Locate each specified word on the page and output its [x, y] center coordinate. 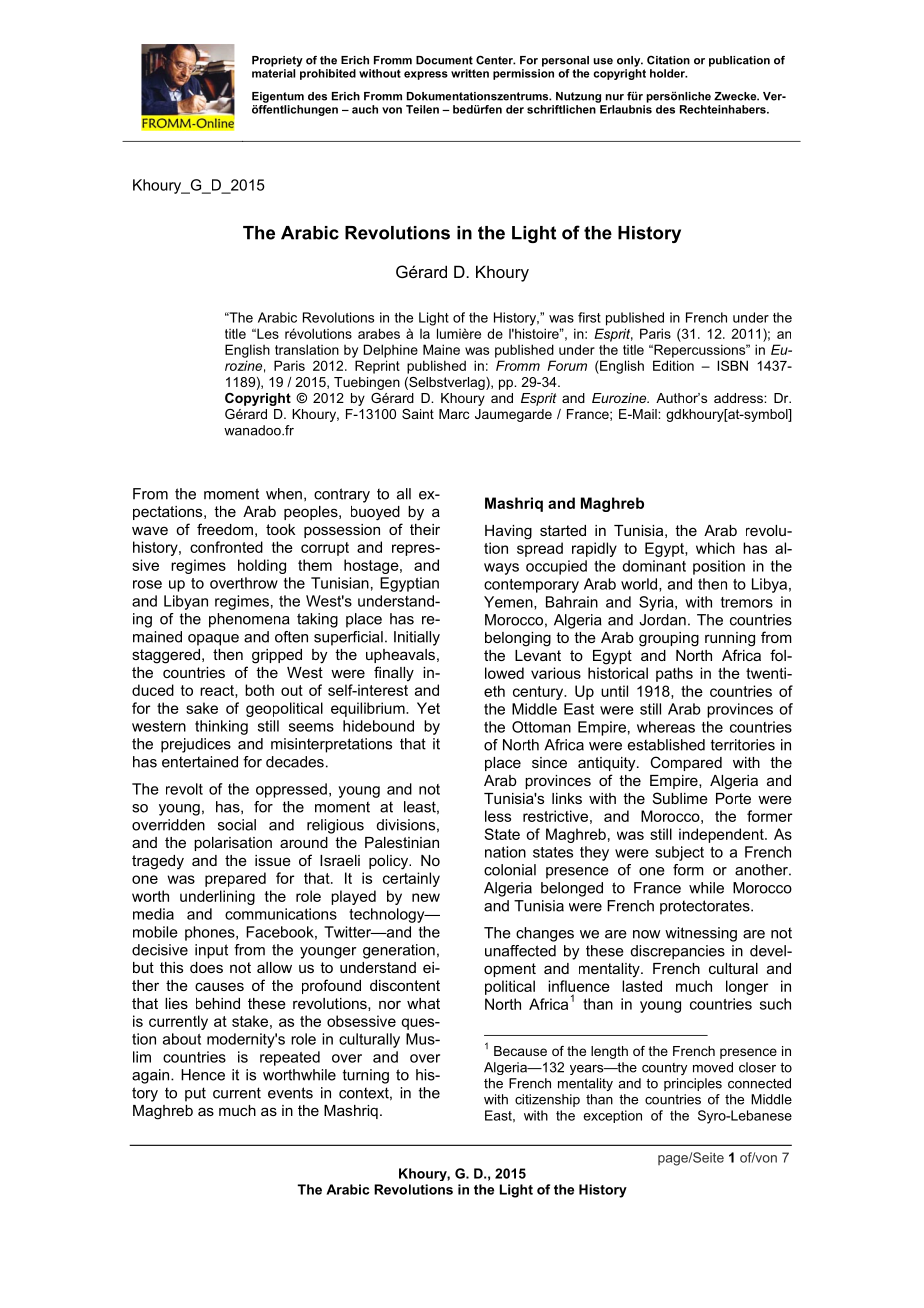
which [715, 548]
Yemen [509, 603]
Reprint [377, 367]
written [470, 73]
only [630, 61]
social [237, 825]
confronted [226, 547]
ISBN [732, 365]
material [273, 73]
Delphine [391, 351]
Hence [203, 1075]
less [498, 816]
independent [722, 835]
